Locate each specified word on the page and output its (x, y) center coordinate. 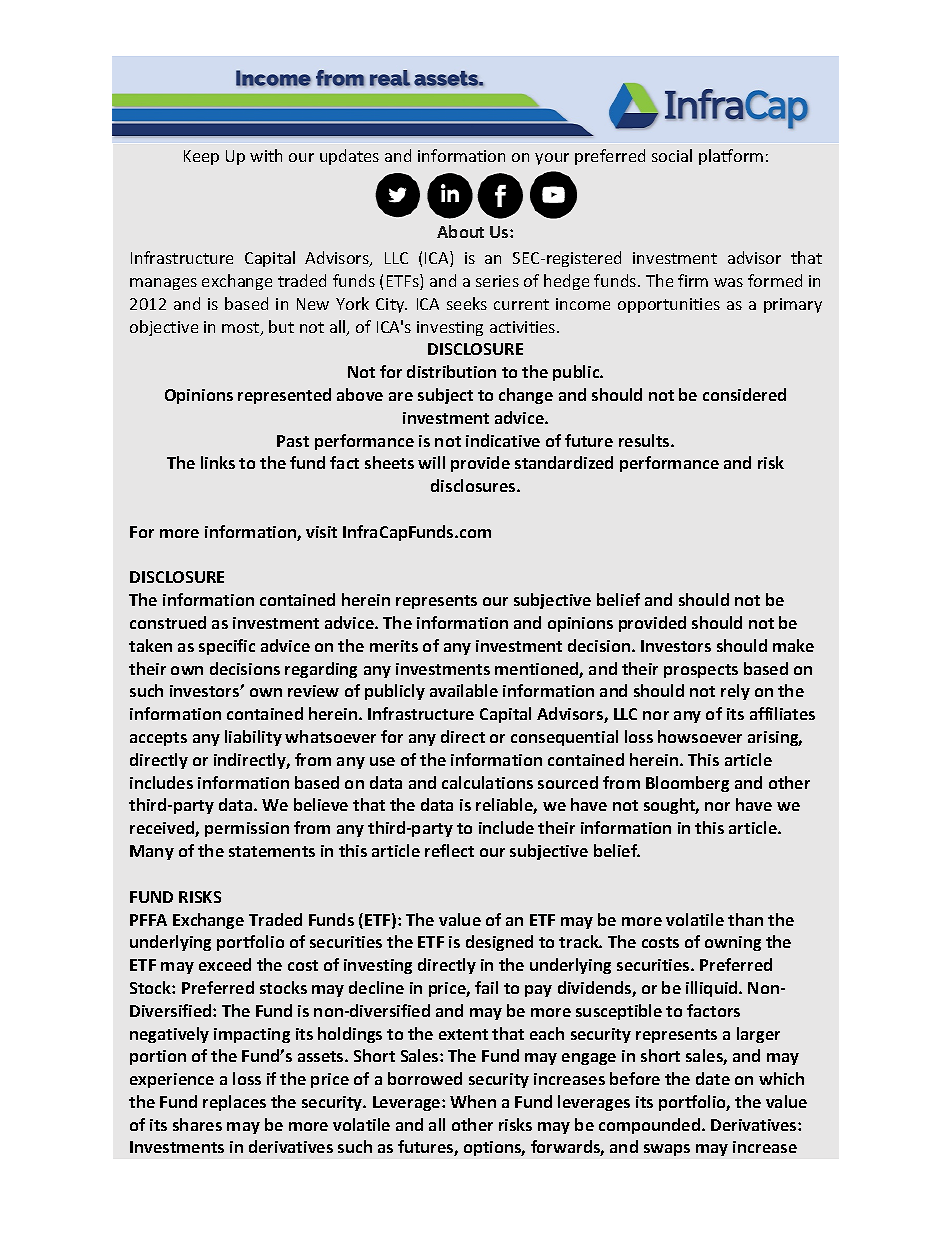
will (431, 462)
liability (253, 738)
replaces (234, 1103)
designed (499, 943)
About (460, 231)
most (242, 329)
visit (321, 532)
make (793, 645)
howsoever (700, 736)
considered (744, 394)
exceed (225, 964)
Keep (201, 157)
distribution (451, 371)
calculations (487, 782)
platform (731, 157)
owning (733, 943)
